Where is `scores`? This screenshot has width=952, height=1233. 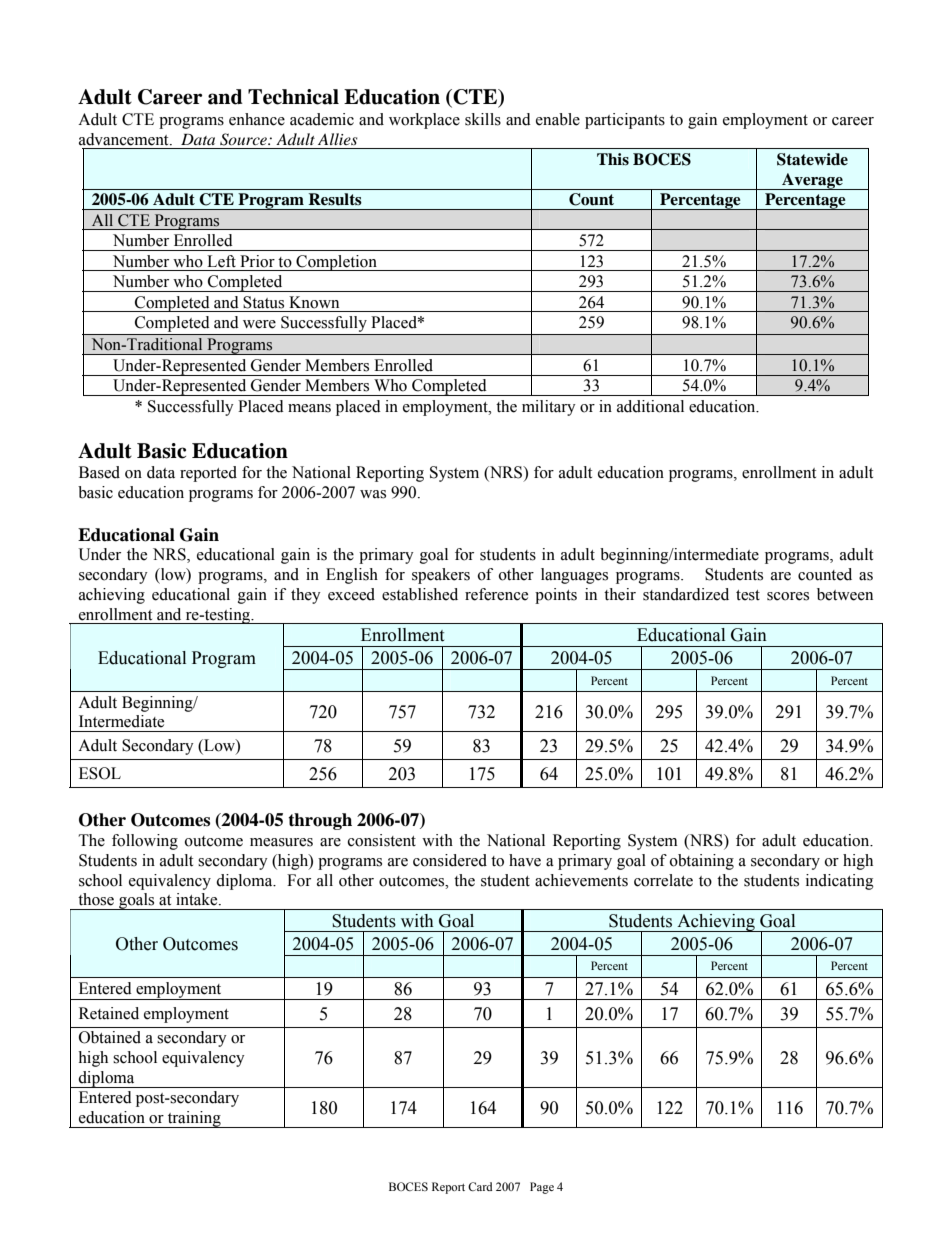
scores is located at coordinates (788, 596).
